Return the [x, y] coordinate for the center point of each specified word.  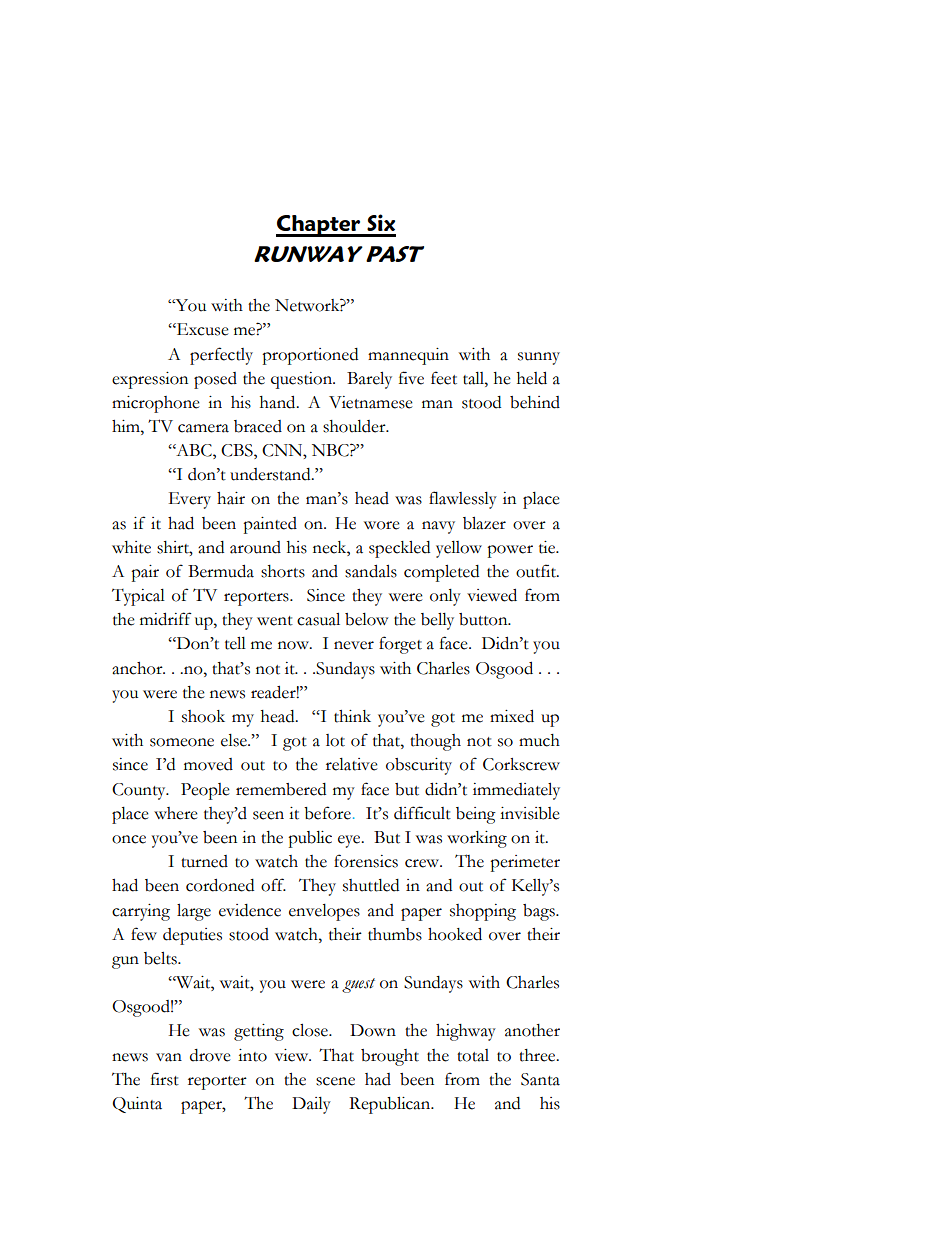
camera [203, 428]
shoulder [355, 426]
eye [350, 841]
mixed [512, 716]
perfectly [221, 356]
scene [335, 1081]
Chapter [319, 226]
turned [204, 861]
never [354, 645]
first [165, 1079]
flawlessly [463, 500]
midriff [166, 619]
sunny [539, 358]
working [477, 839]
